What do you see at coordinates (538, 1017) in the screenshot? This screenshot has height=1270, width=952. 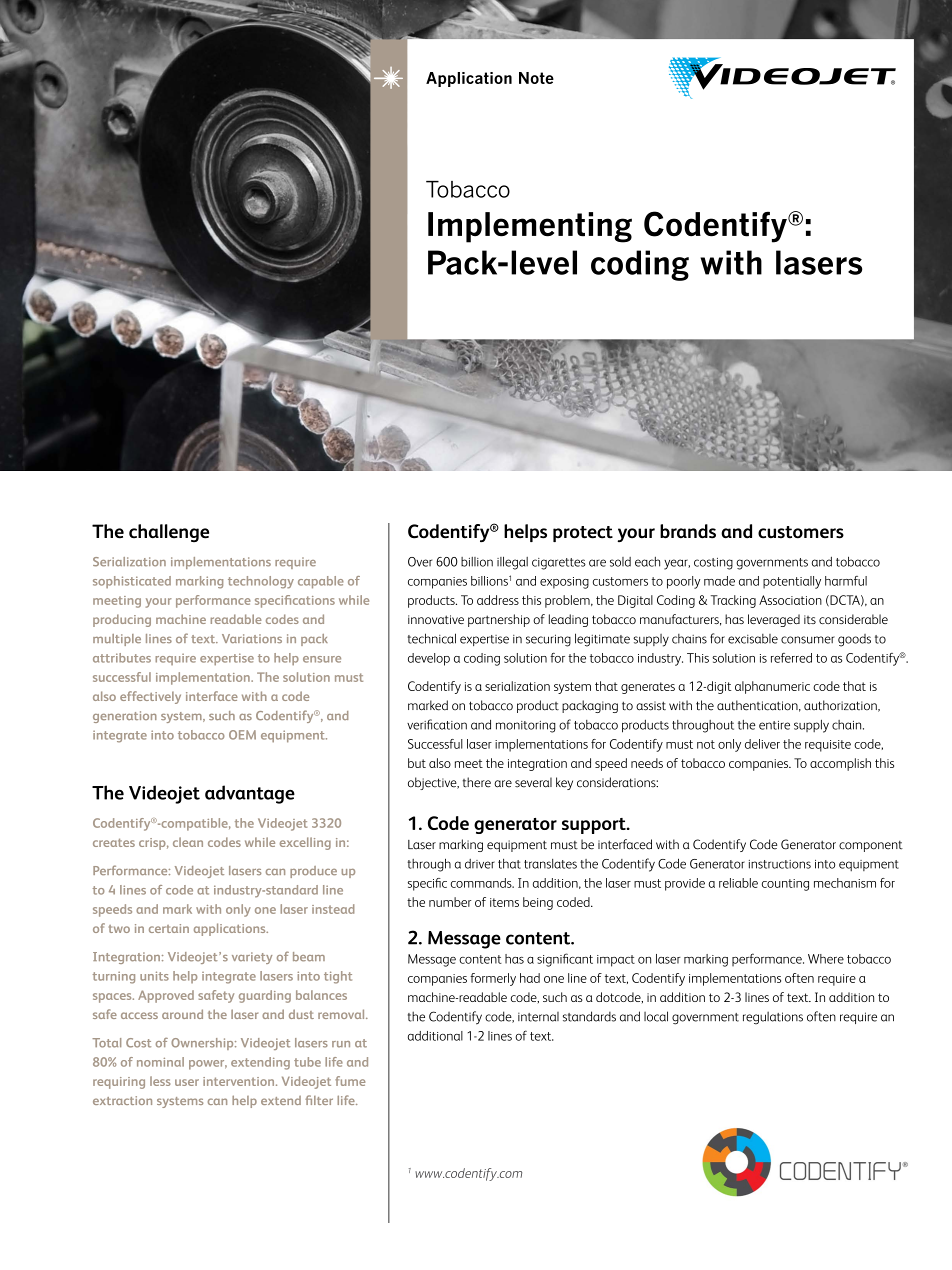 I see `internal` at bounding box center [538, 1017].
